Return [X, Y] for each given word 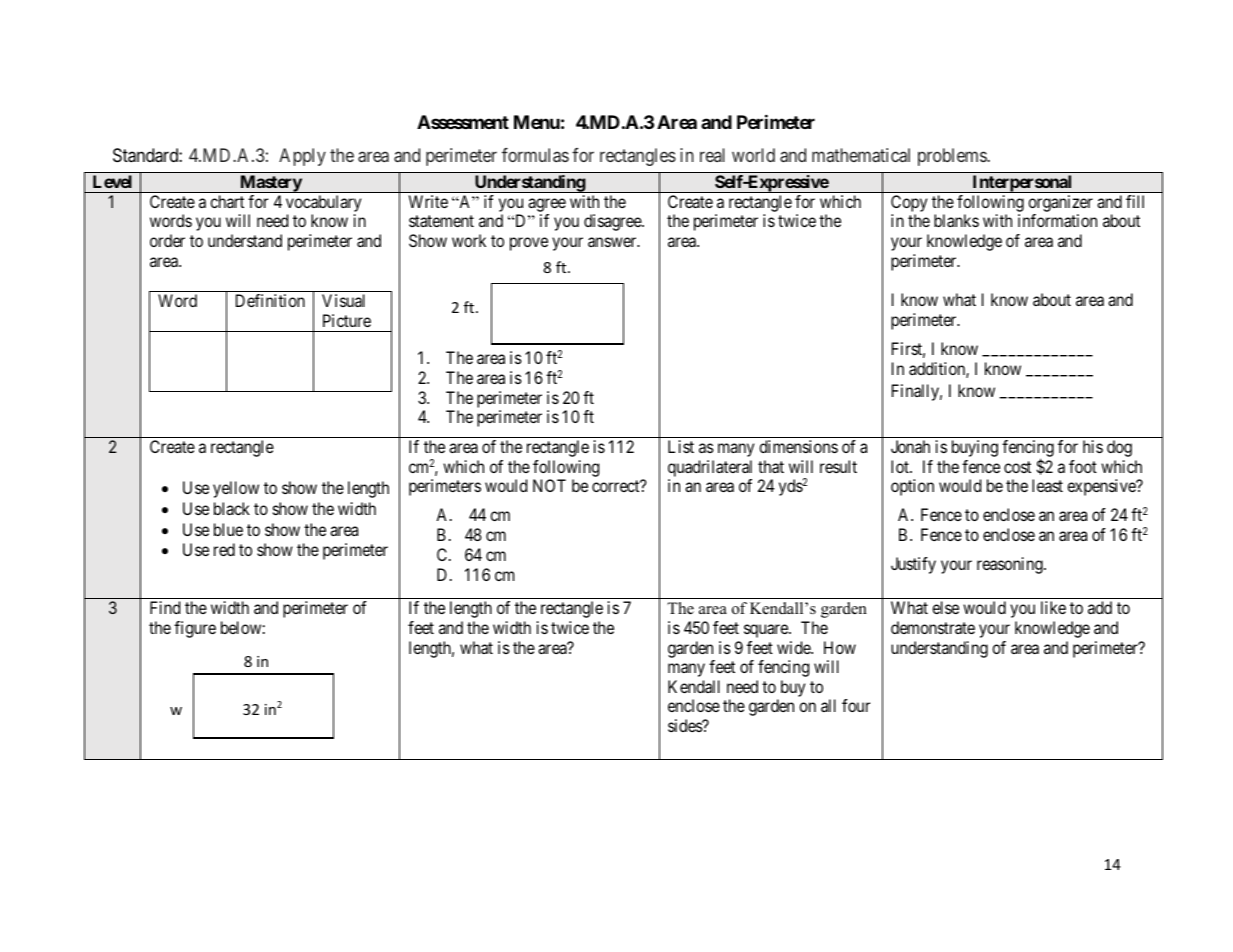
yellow [236, 489]
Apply [302, 157]
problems [953, 157]
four [856, 705]
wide [794, 647]
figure [195, 629]
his [1093, 446]
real [712, 155]
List [681, 446]
